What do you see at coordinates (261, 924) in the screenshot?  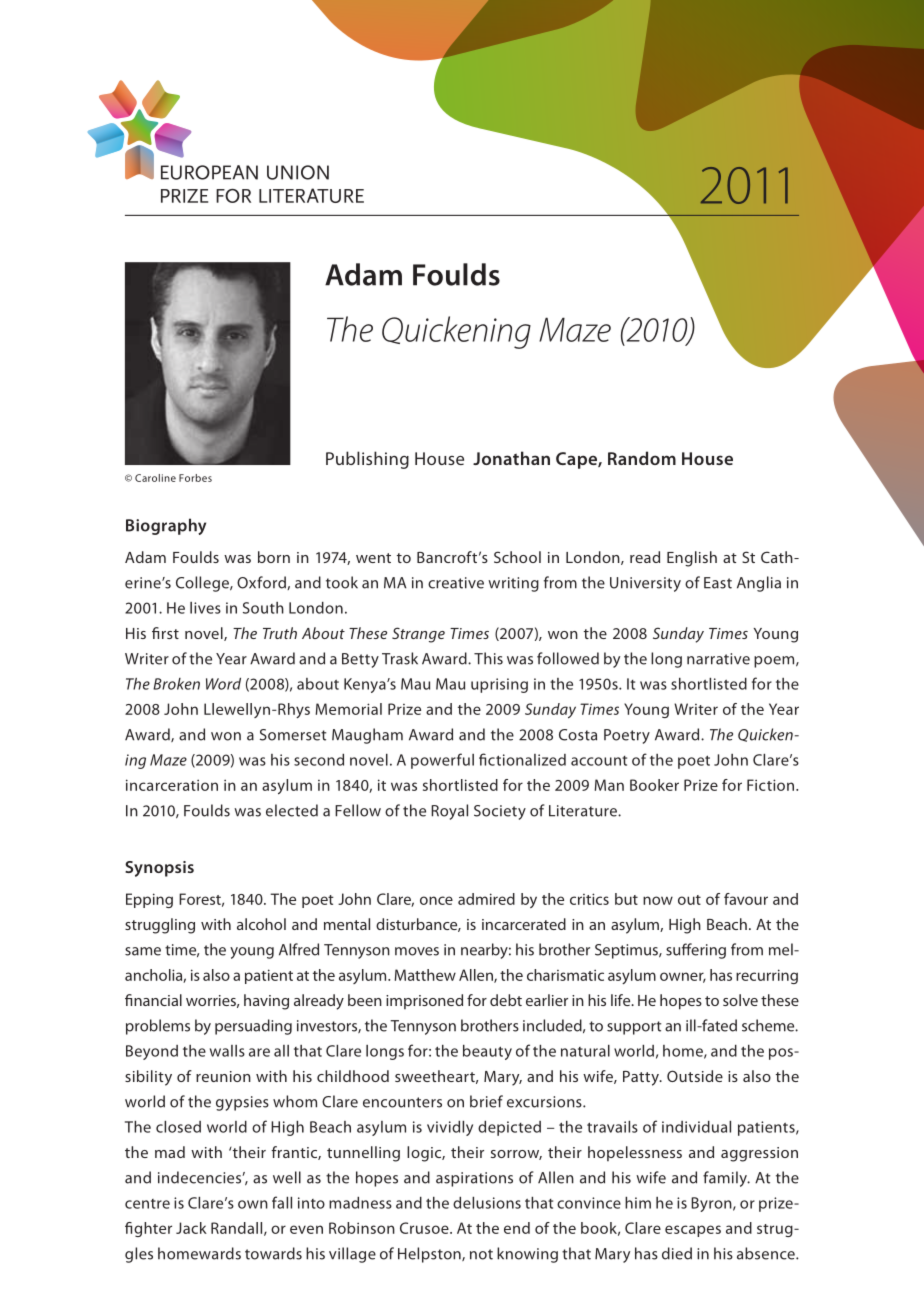 I see `alcohol` at bounding box center [261, 924].
